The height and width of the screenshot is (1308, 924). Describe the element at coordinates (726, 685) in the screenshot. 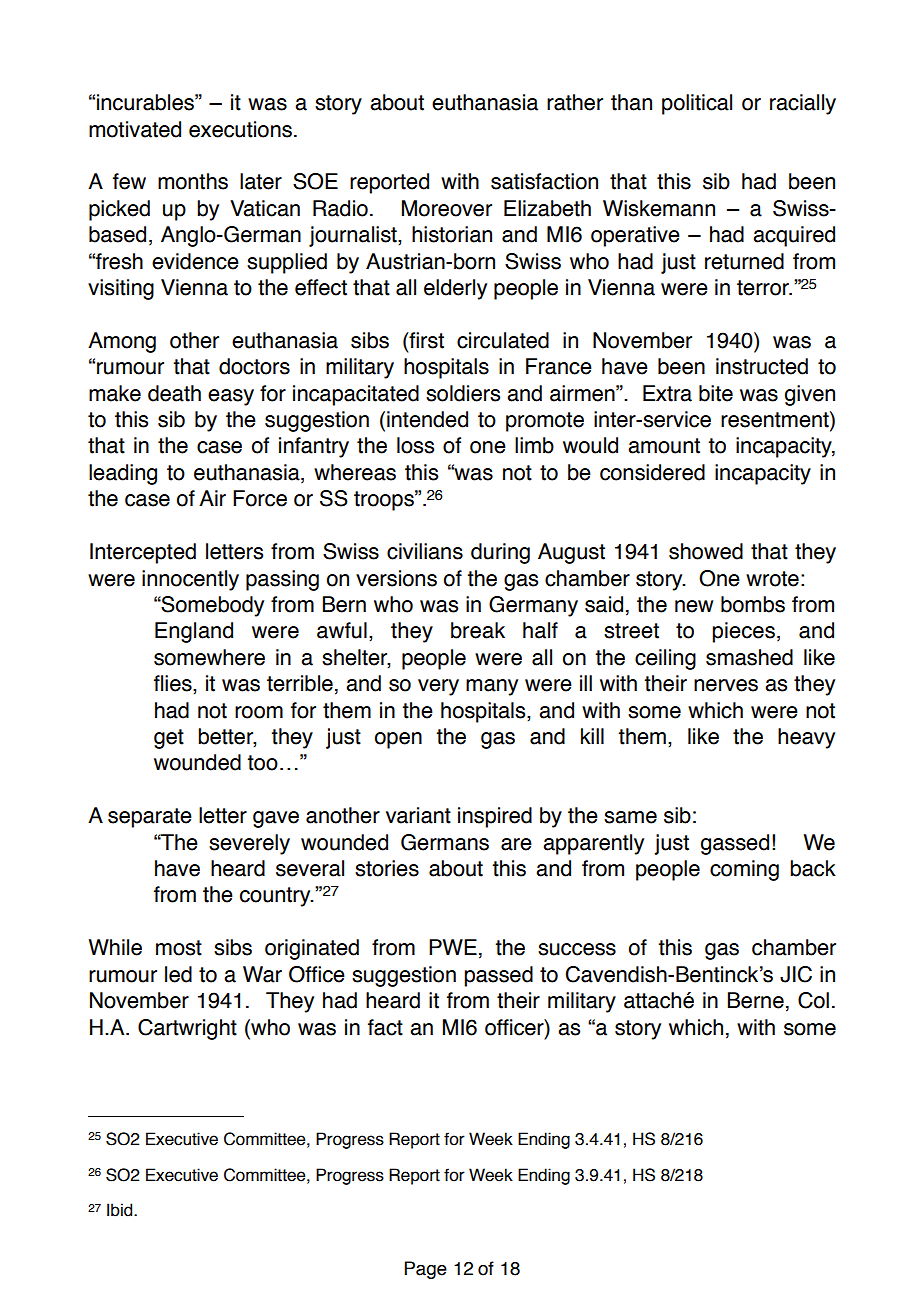

I see `nerves` at that location.
